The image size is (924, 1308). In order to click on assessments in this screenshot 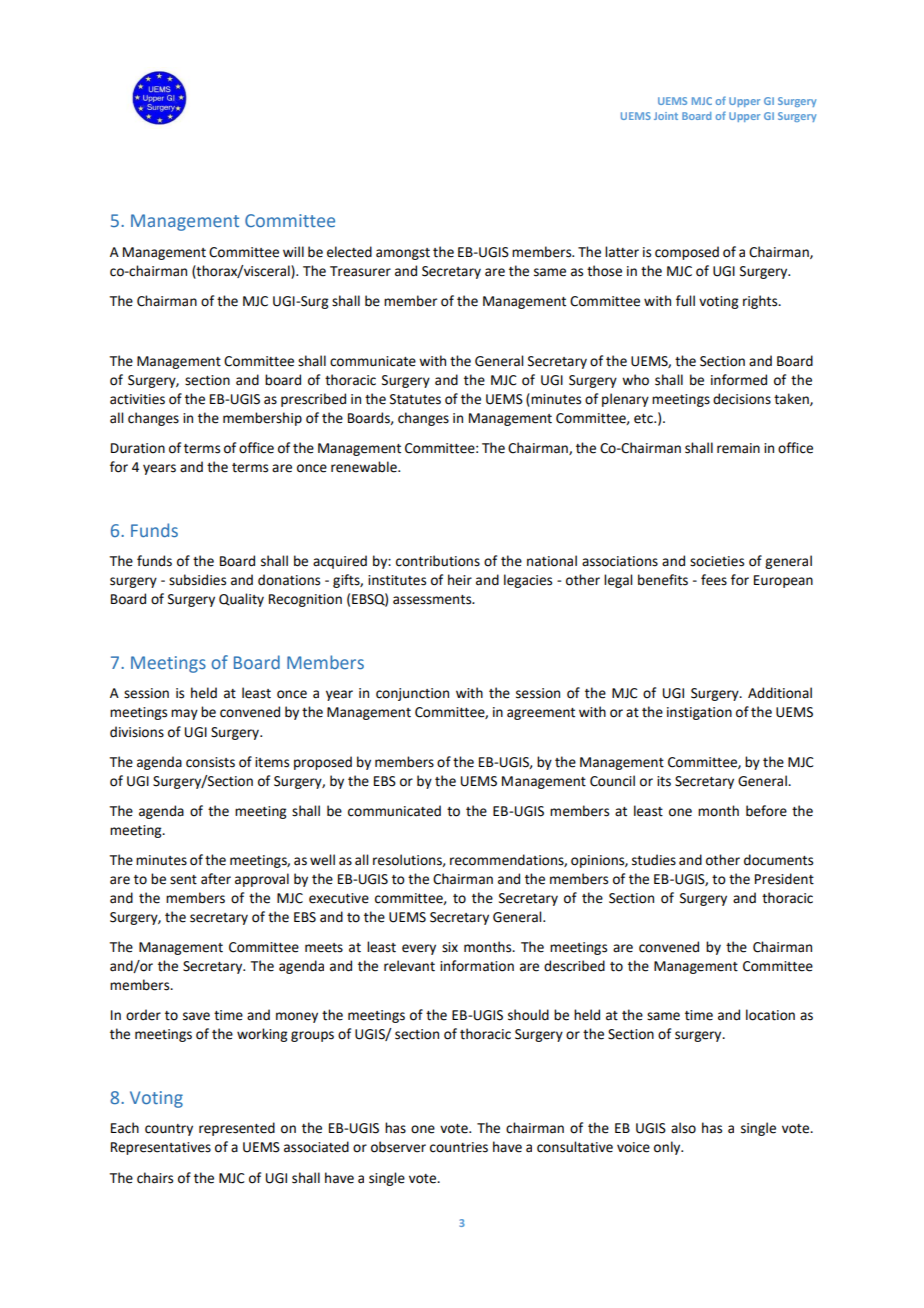, I will do `click(433, 600)`.
